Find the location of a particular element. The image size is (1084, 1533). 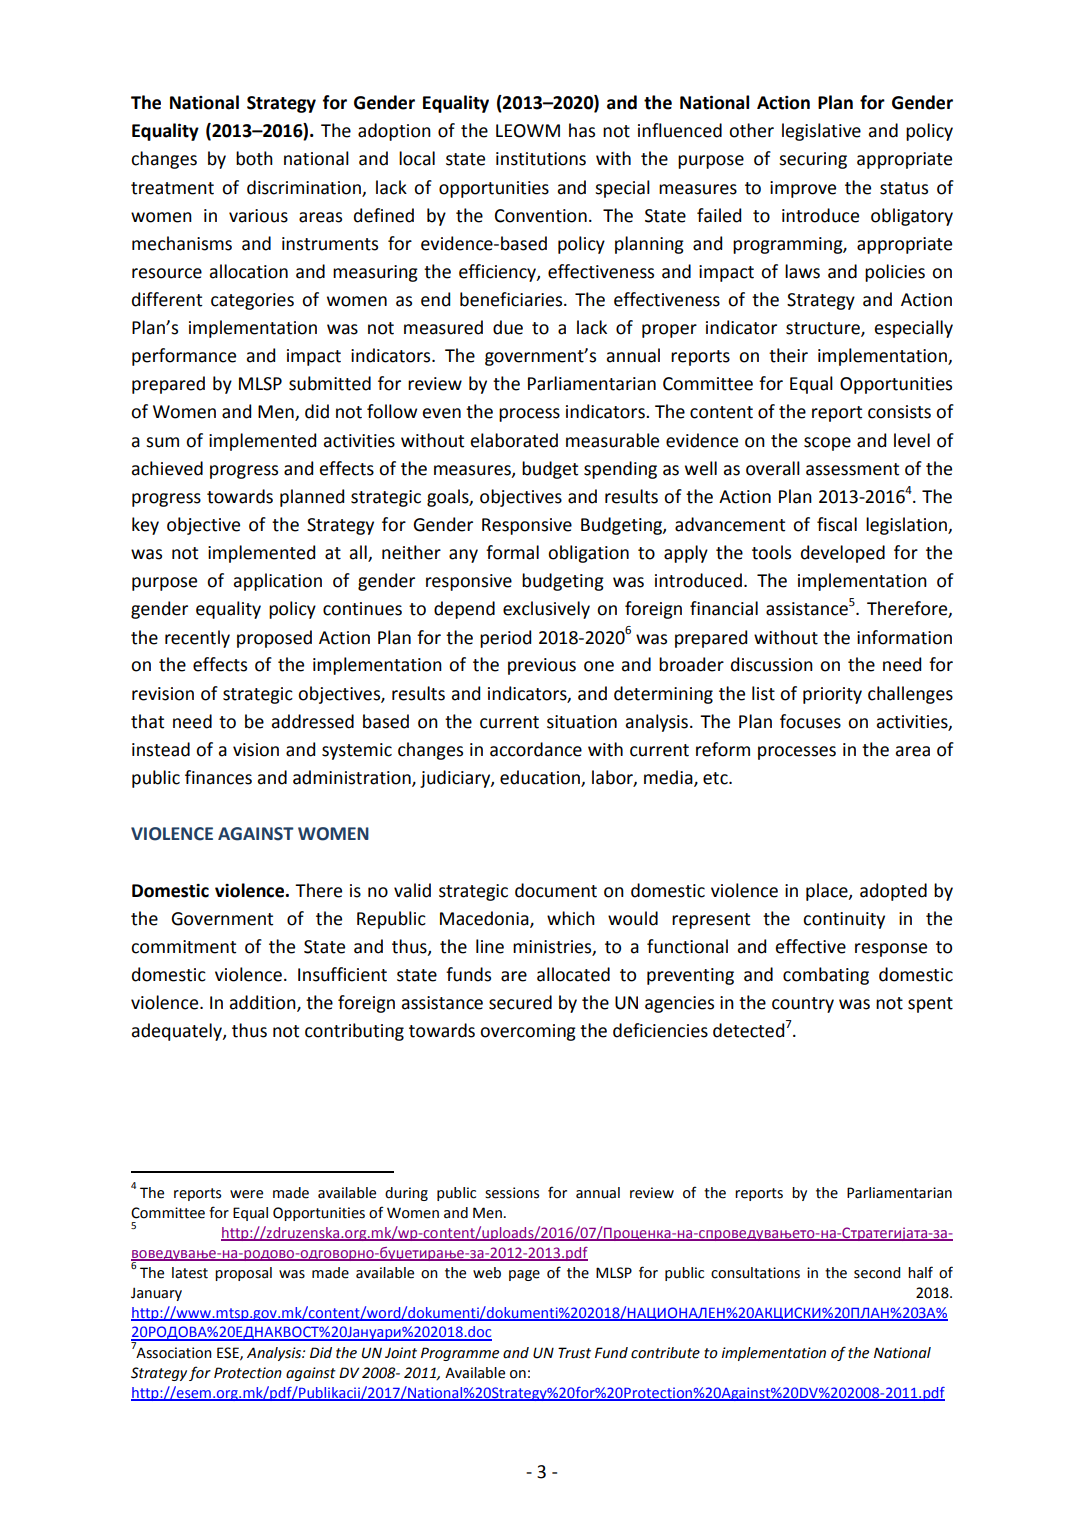

finances is located at coordinates (218, 777).
